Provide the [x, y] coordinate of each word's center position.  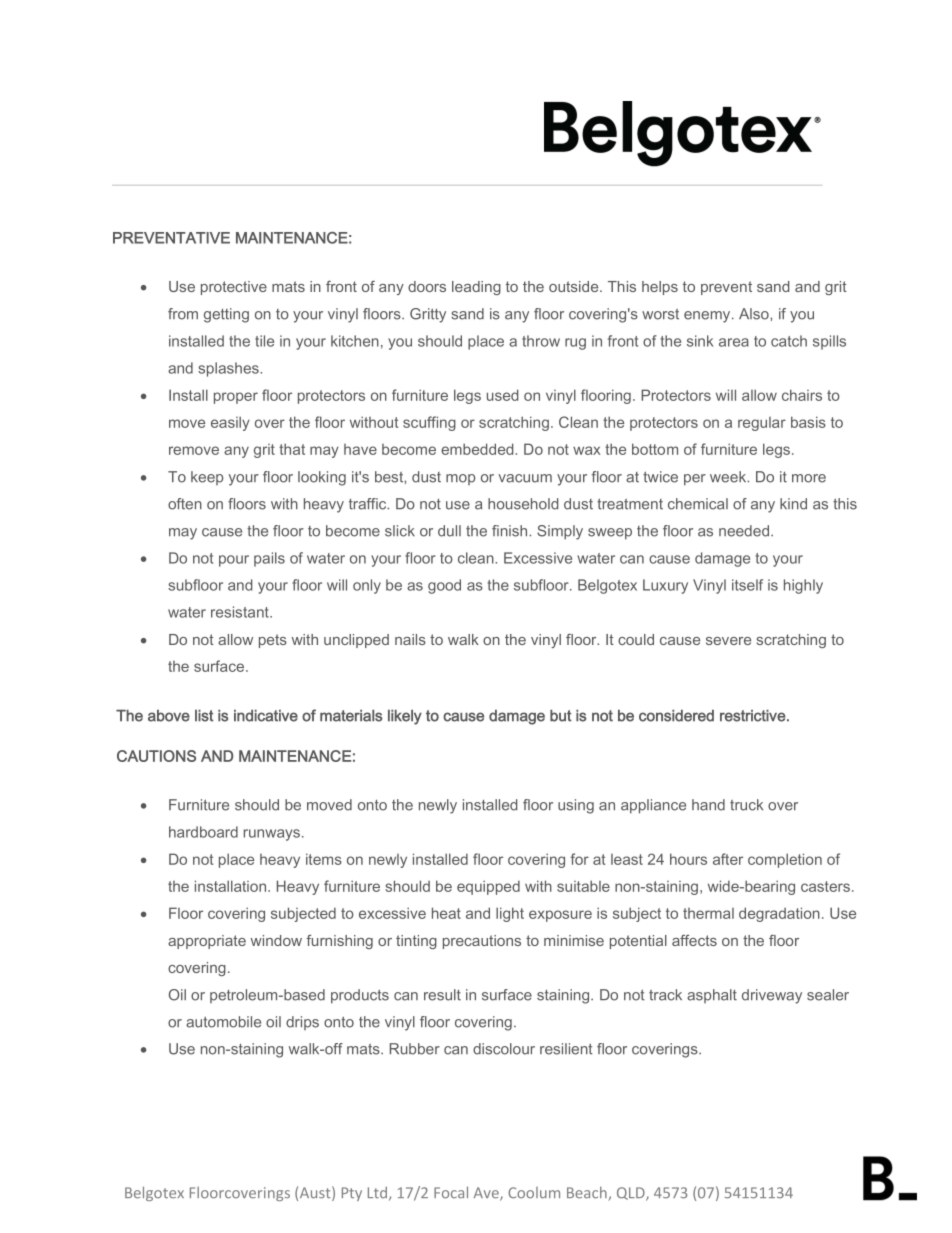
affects [694, 940]
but [561, 716]
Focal [451, 1192]
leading [476, 288]
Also [755, 314]
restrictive [754, 716]
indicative [266, 716]
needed [745, 531]
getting [226, 315]
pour [234, 561]
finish [511, 531]
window [276, 940]
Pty [352, 1194]
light [510, 914]
